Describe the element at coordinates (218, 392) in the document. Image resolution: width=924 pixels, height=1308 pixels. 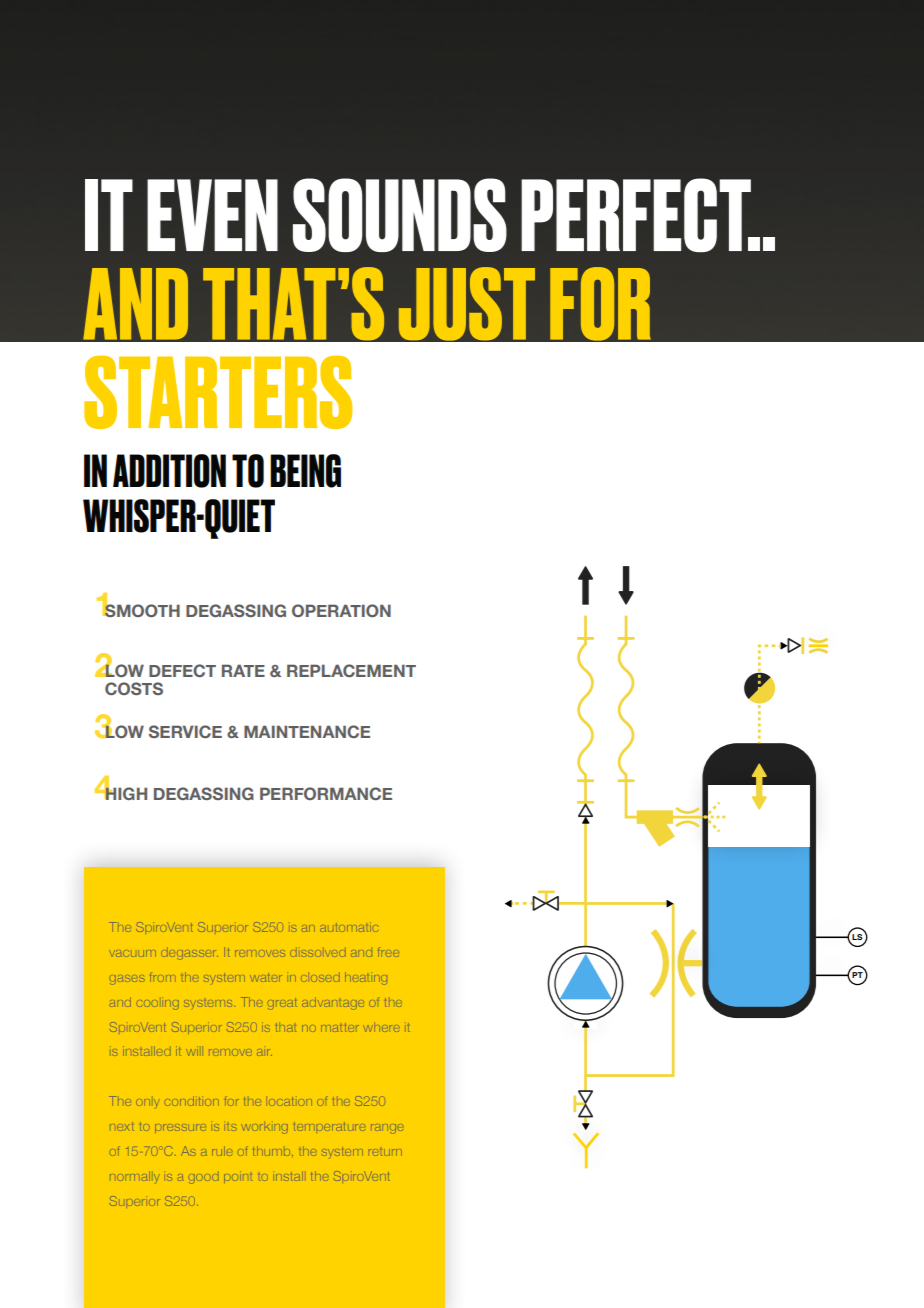
I see `STARTERS` at that location.
